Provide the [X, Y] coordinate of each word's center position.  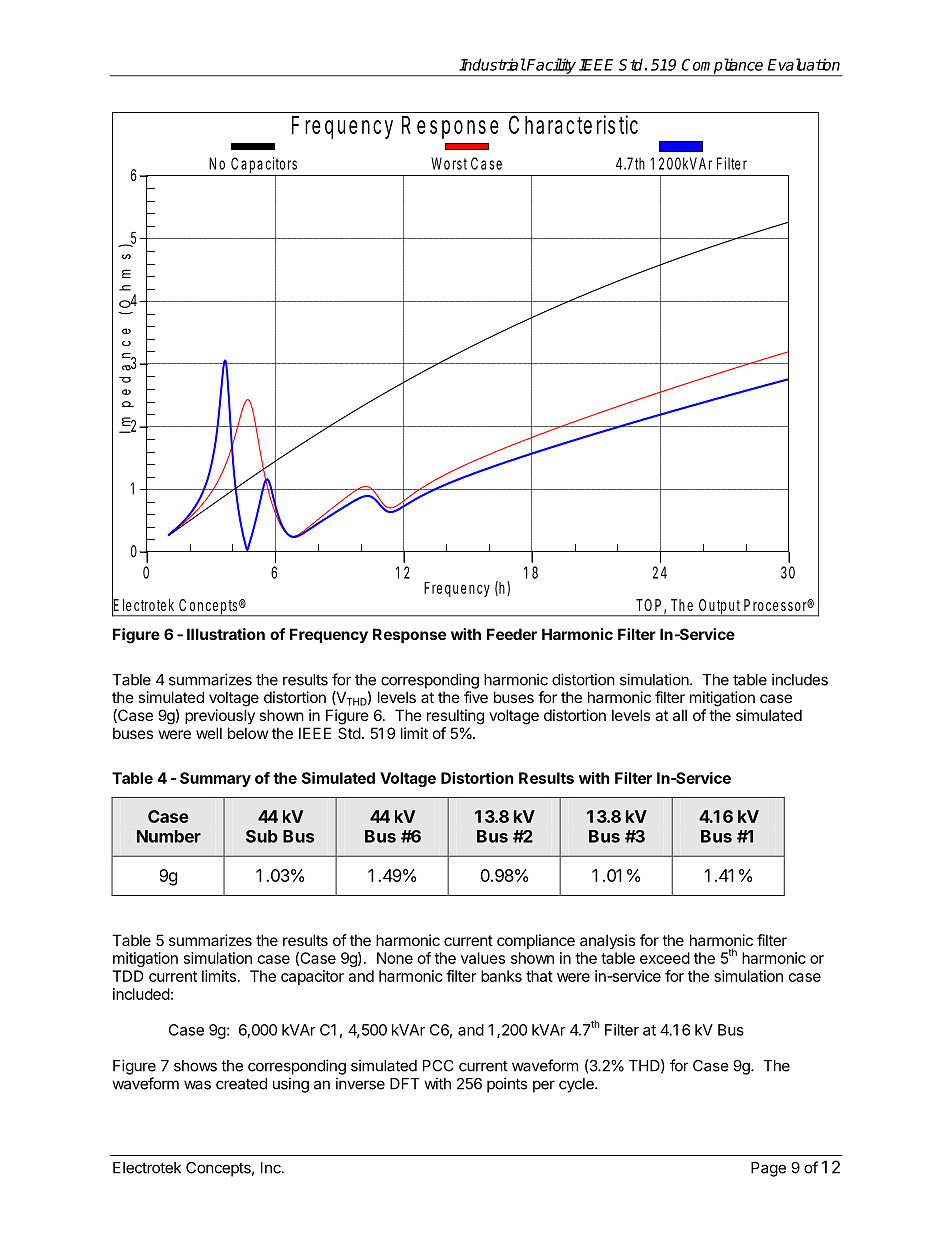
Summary [215, 779]
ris [606, 124]
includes [800, 679]
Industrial [492, 64]
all [680, 715]
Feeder [512, 634]
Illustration [226, 634]
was [197, 1085]
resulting [455, 717]
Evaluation [804, 64]
